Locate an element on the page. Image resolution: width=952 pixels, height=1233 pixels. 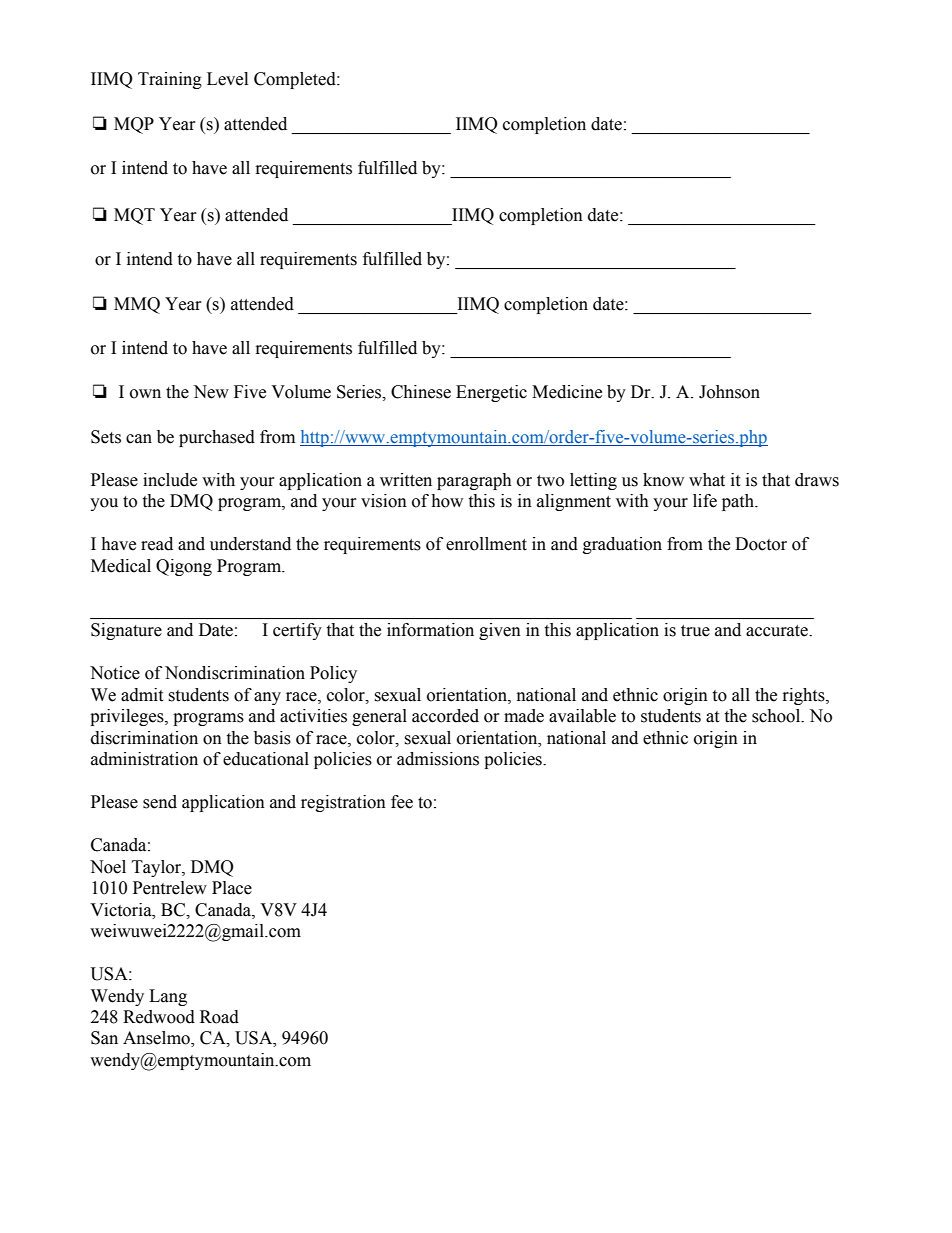
Training is located at coordinates (170, 80).
